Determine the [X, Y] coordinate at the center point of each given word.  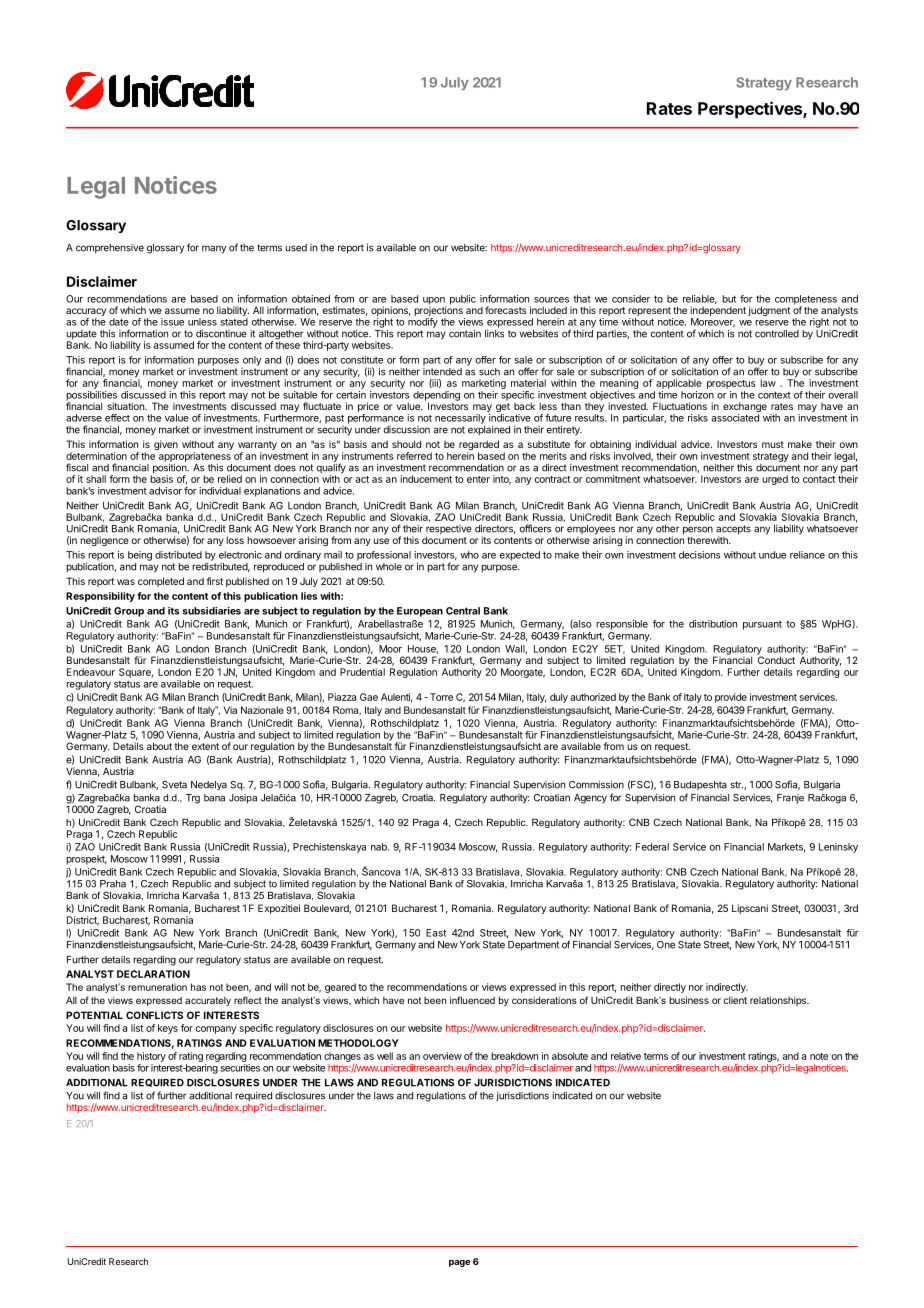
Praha [113, 884]
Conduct [776, 659]
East [436, 933]
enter [478, 479]
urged [775, 480]
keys [168, 1029]
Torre [440, 697]
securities [240, 1068]
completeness [806, 301]
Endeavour [91, 672]
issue [172, 322]
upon [434, 302]
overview [442, 1056]
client [735, 1000]
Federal [652, 847]
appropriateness [195, 458]
